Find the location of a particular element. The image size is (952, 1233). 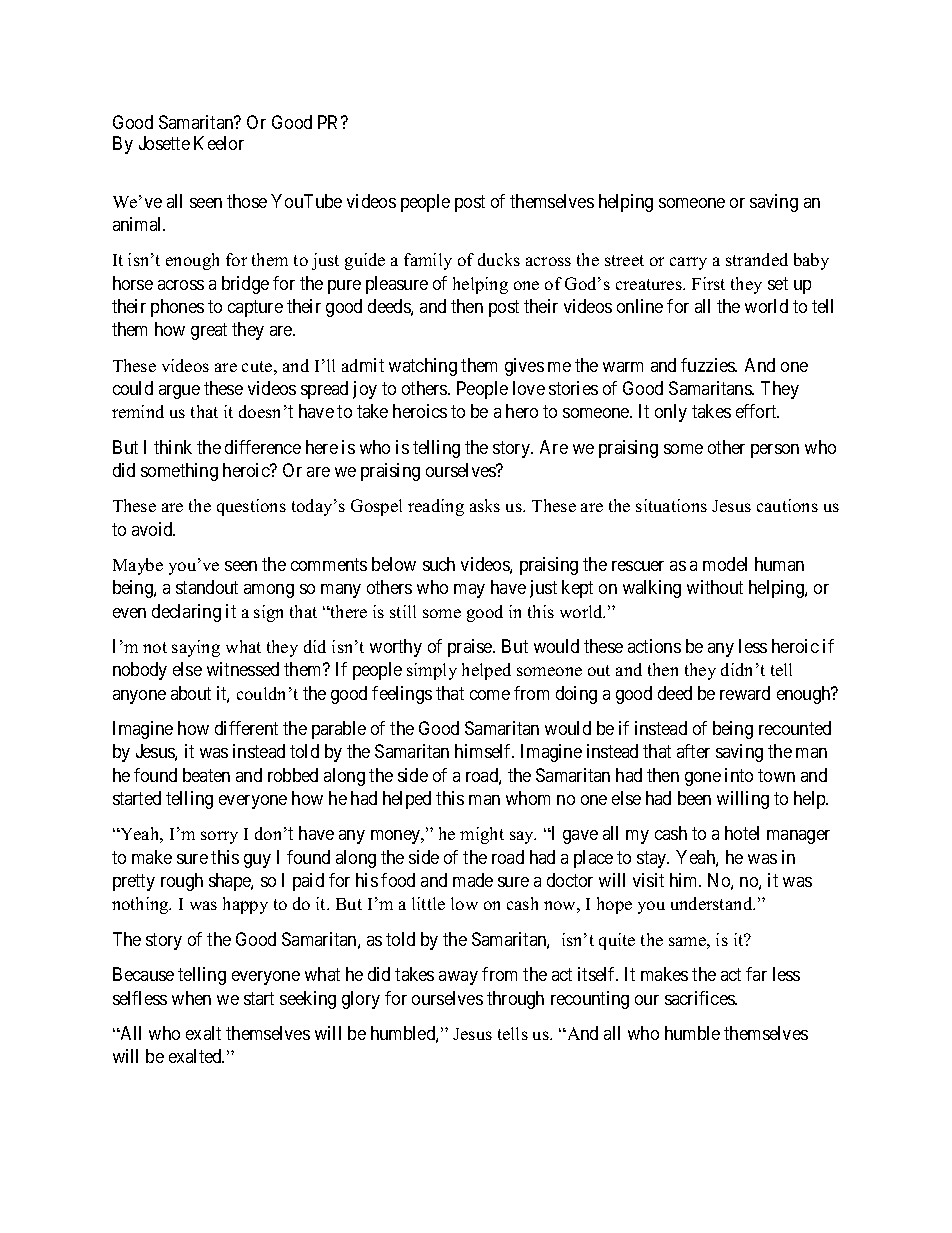

witnessed is located at coordinates (243, 669).
